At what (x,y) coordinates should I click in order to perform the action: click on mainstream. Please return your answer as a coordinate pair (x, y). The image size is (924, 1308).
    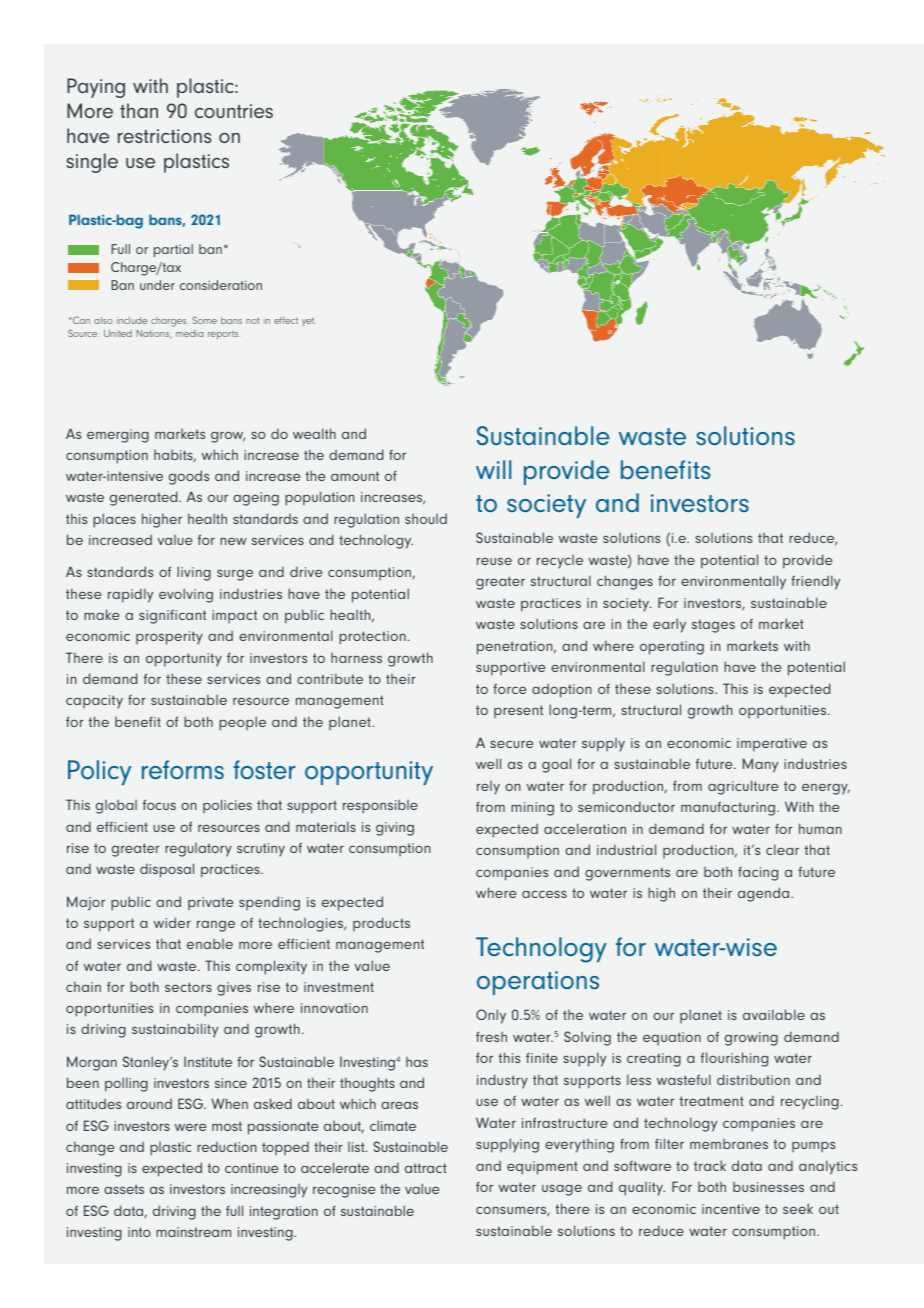
    Looking at the image, I should click on (193, 1232).
